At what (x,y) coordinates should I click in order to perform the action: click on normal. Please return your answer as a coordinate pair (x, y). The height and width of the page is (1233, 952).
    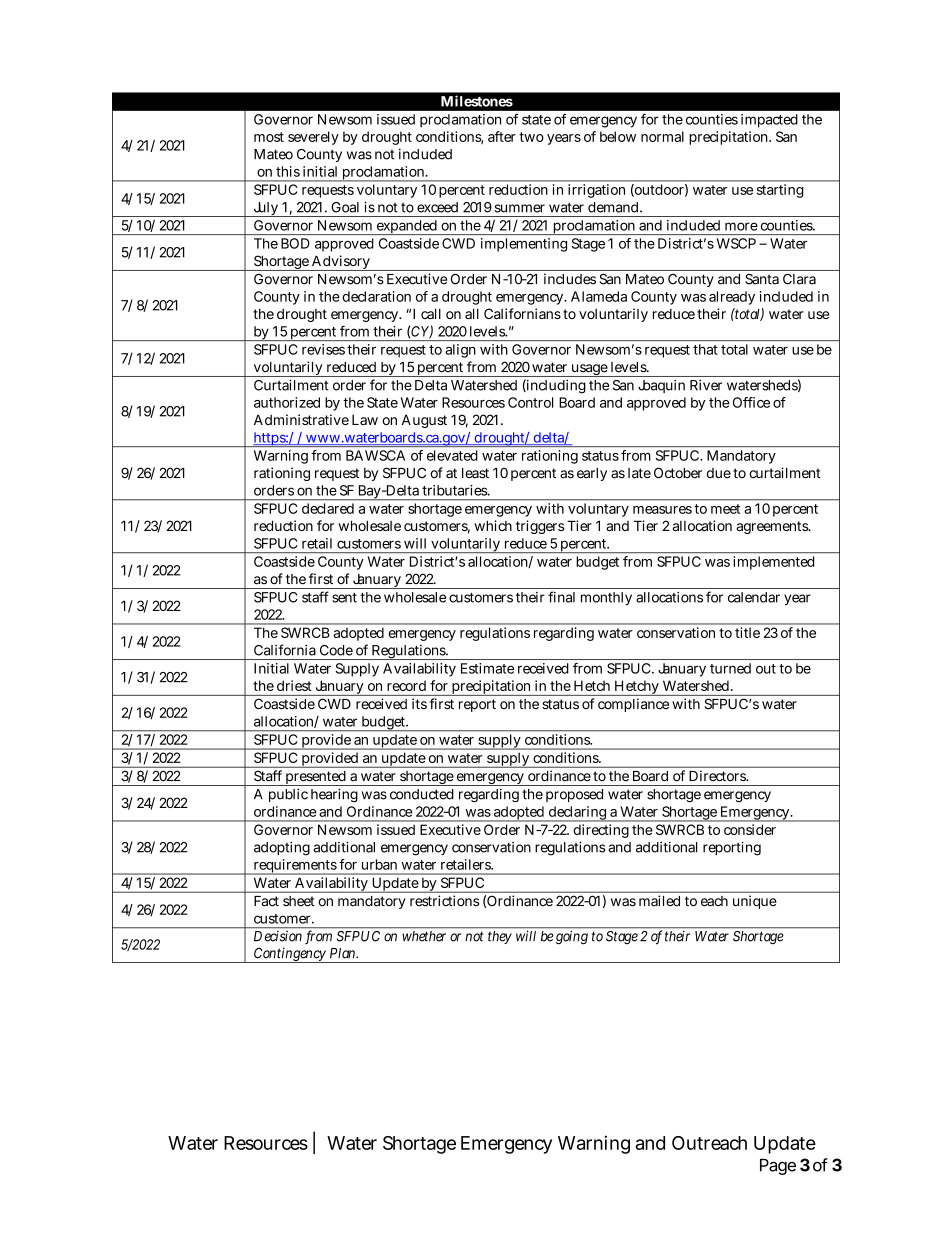
    Looking at the image, I should click on (662, 136).
